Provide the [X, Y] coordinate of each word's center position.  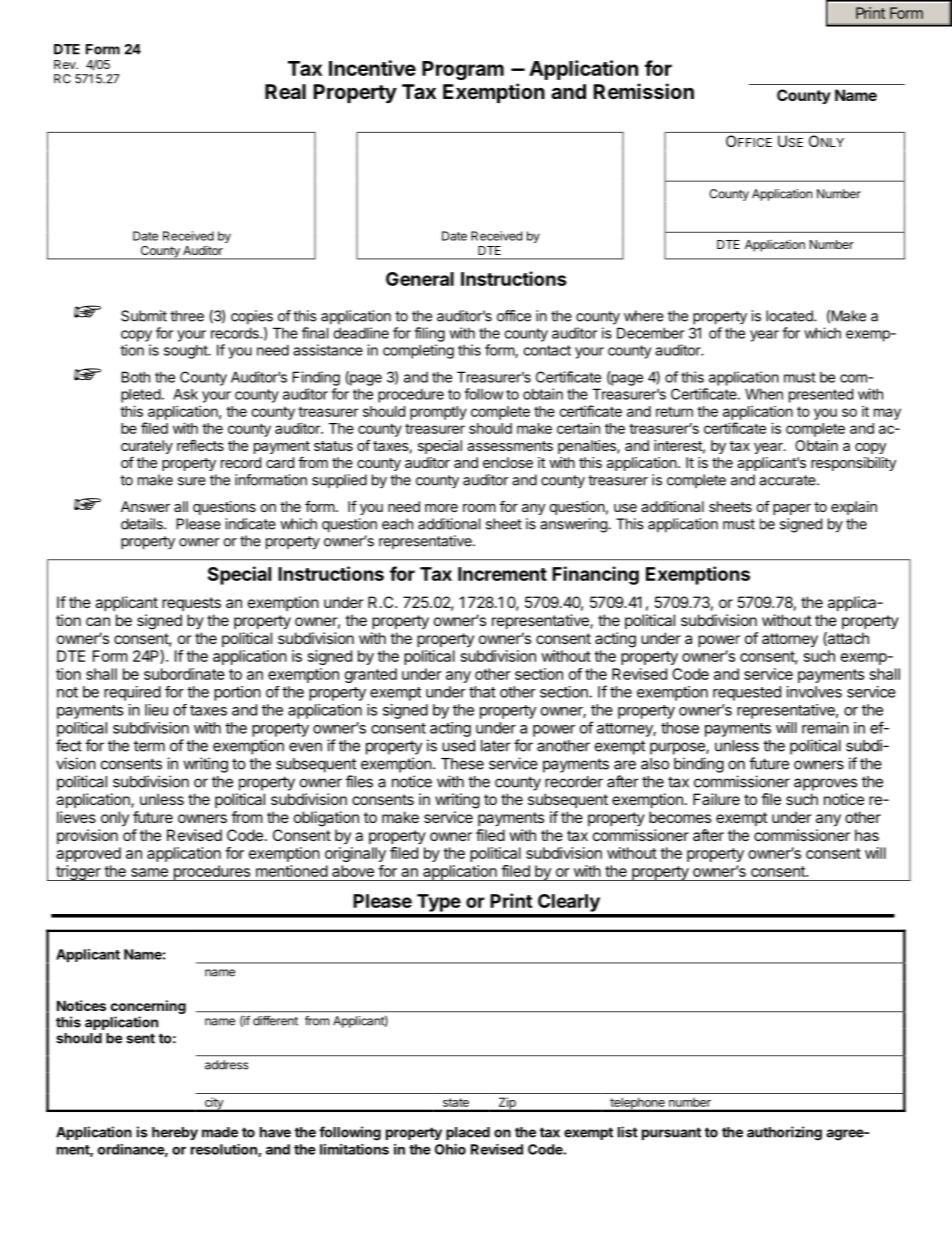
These [462, 764]
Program [463, 70]
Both [135, 377]
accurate [788, 480]
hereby [175, 1133]
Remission [644, 91]
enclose [508, 462]
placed [468, 1133]
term [149, 746]
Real [285, 91]
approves [825, 784]
